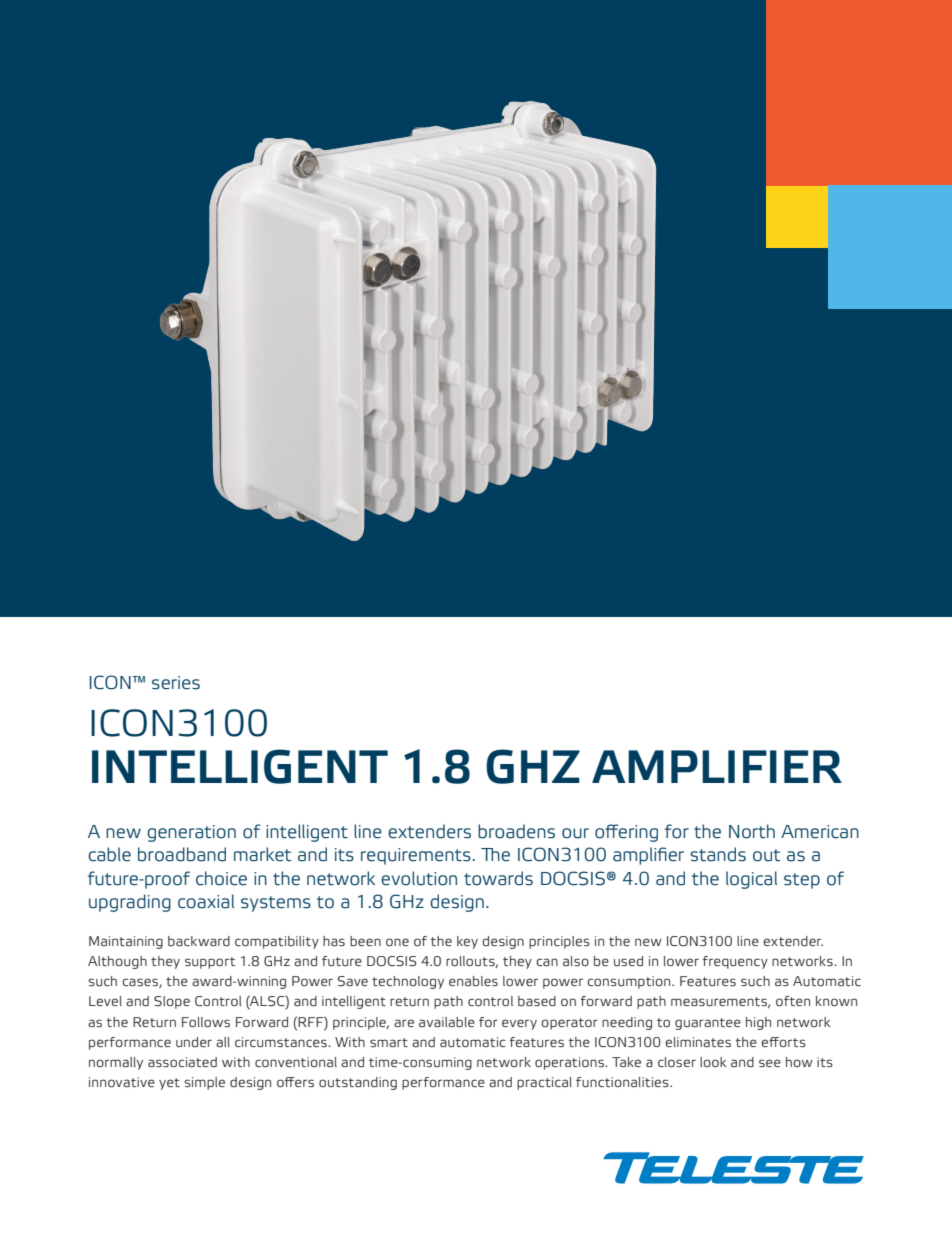 This screenshot has width=952, height=1233. What do you see at coordinates (544, 1083) in the screenshot?
I see `practical` at bounding box center [544, 1083].
